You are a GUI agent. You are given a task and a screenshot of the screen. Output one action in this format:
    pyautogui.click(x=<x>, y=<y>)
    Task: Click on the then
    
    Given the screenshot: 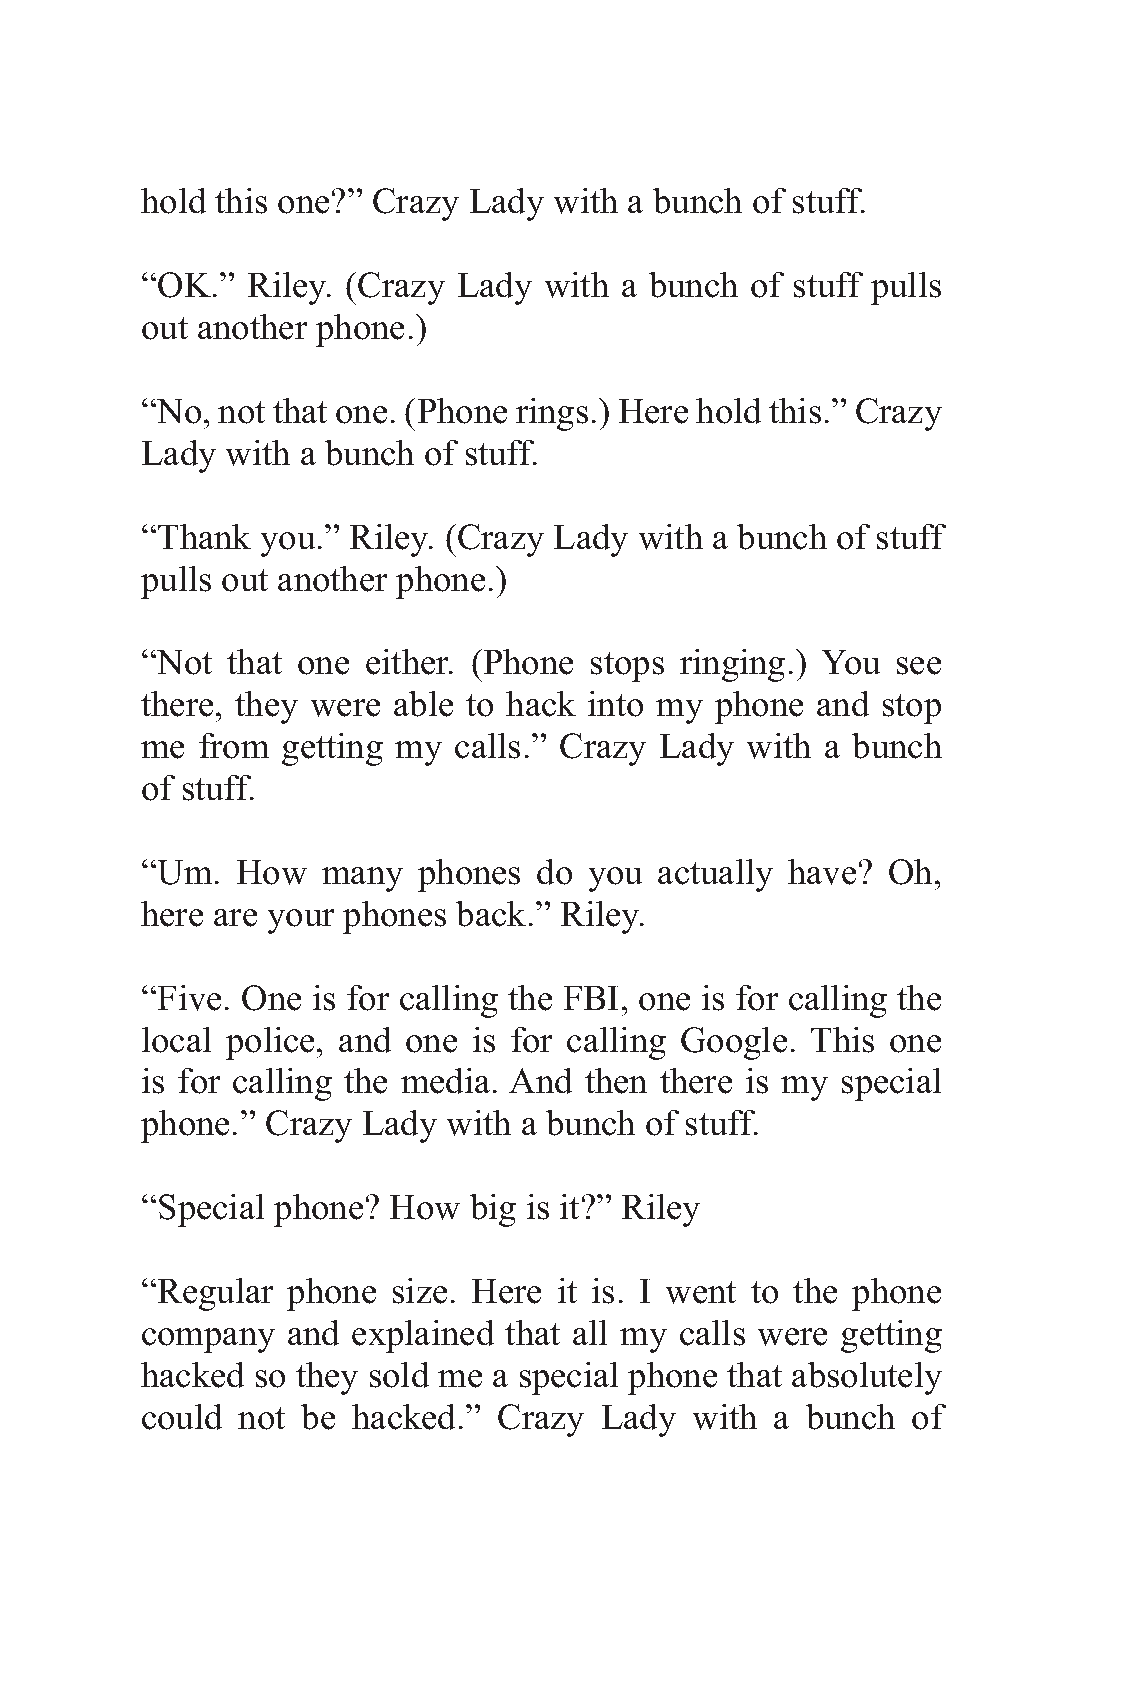 What is the action you would take?
    pyautogui.click(x=616, y=1081)
